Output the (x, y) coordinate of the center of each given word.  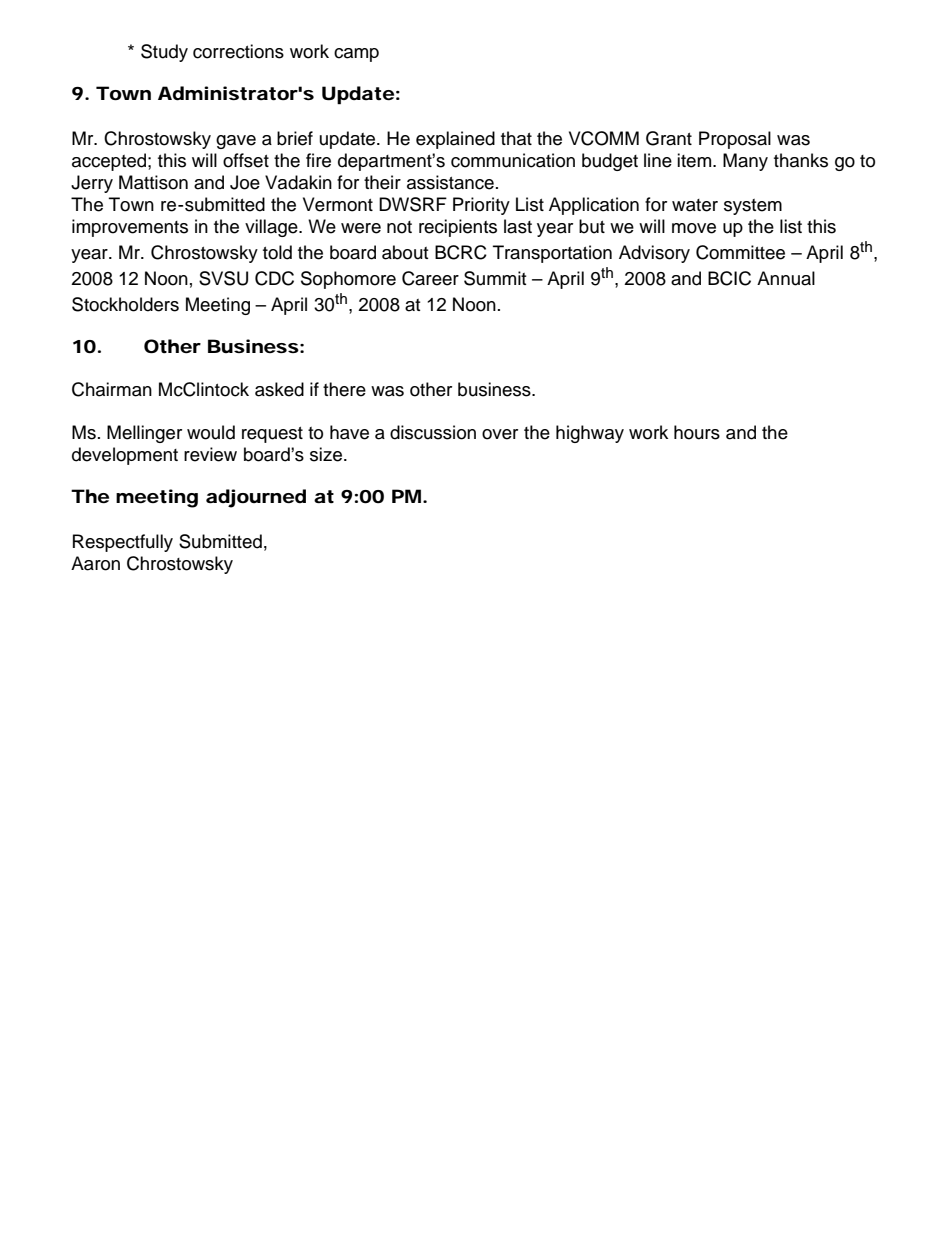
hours (697, 432)
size (326, 454)
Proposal (735, 140)
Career (430, 278)
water (695, 205)
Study (164, 53)
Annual (786, 278)
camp (356, 55)
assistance (450, 182)
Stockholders (125, 304)
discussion (433, 432)
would (211, 432)
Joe (245, 182)
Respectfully (123, 543)
